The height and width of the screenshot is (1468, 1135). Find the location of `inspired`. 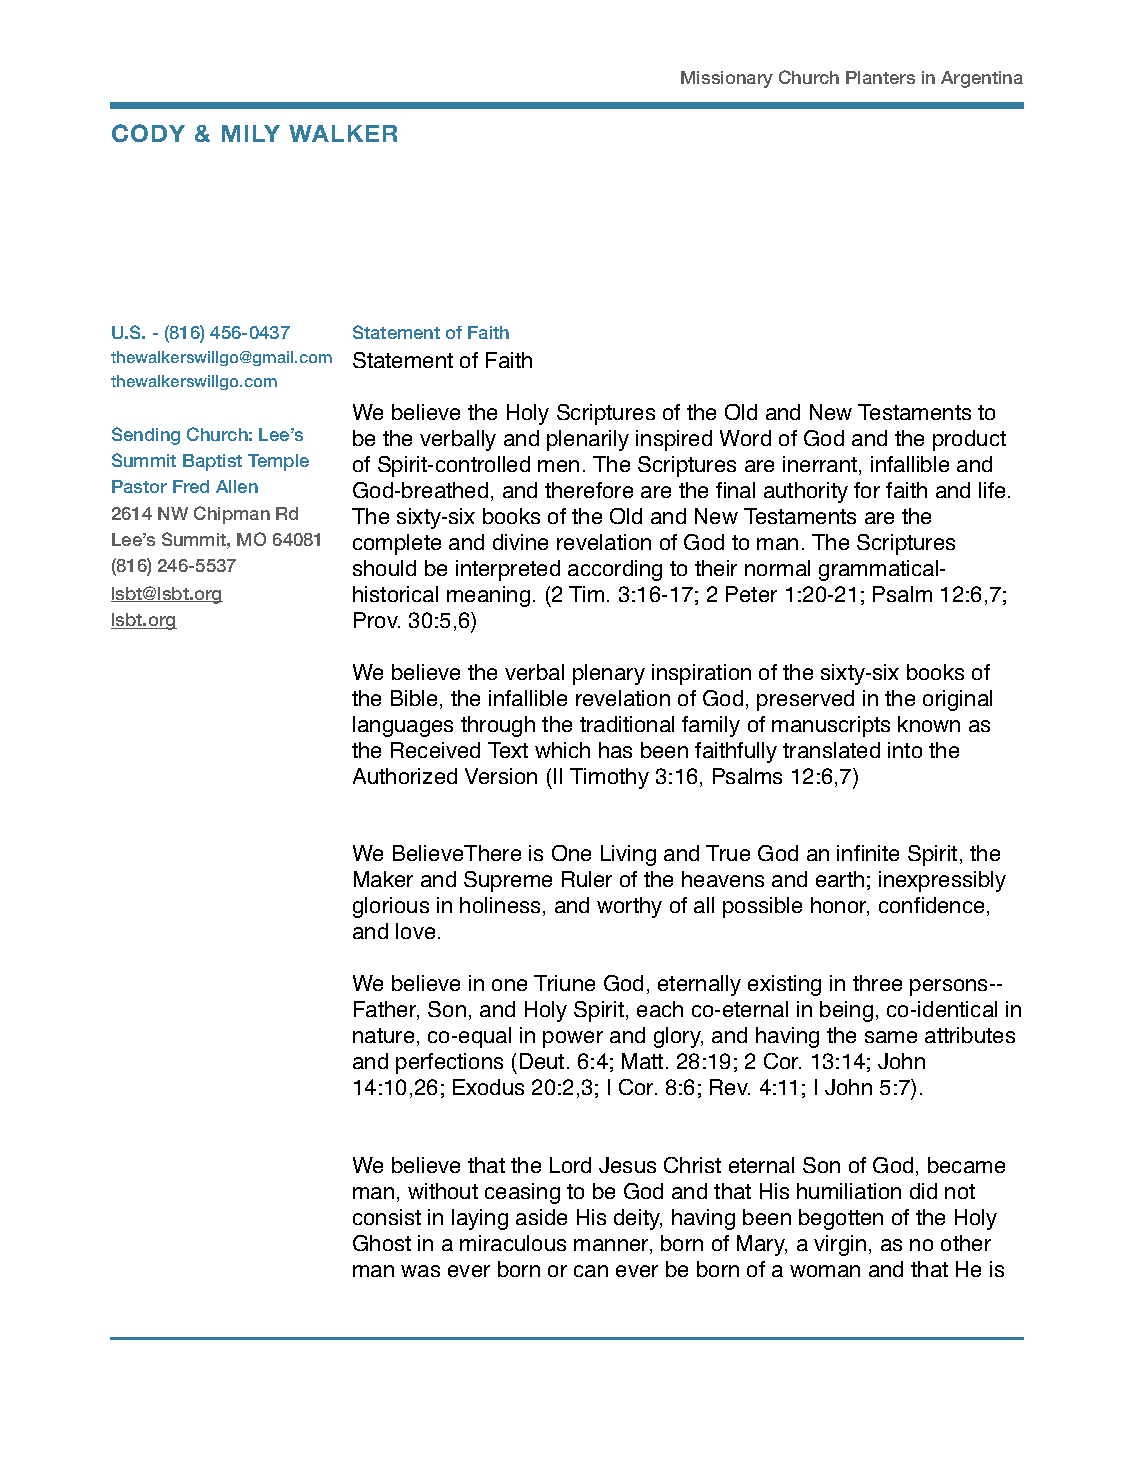

inspired is located at coordinates (674, 440).
